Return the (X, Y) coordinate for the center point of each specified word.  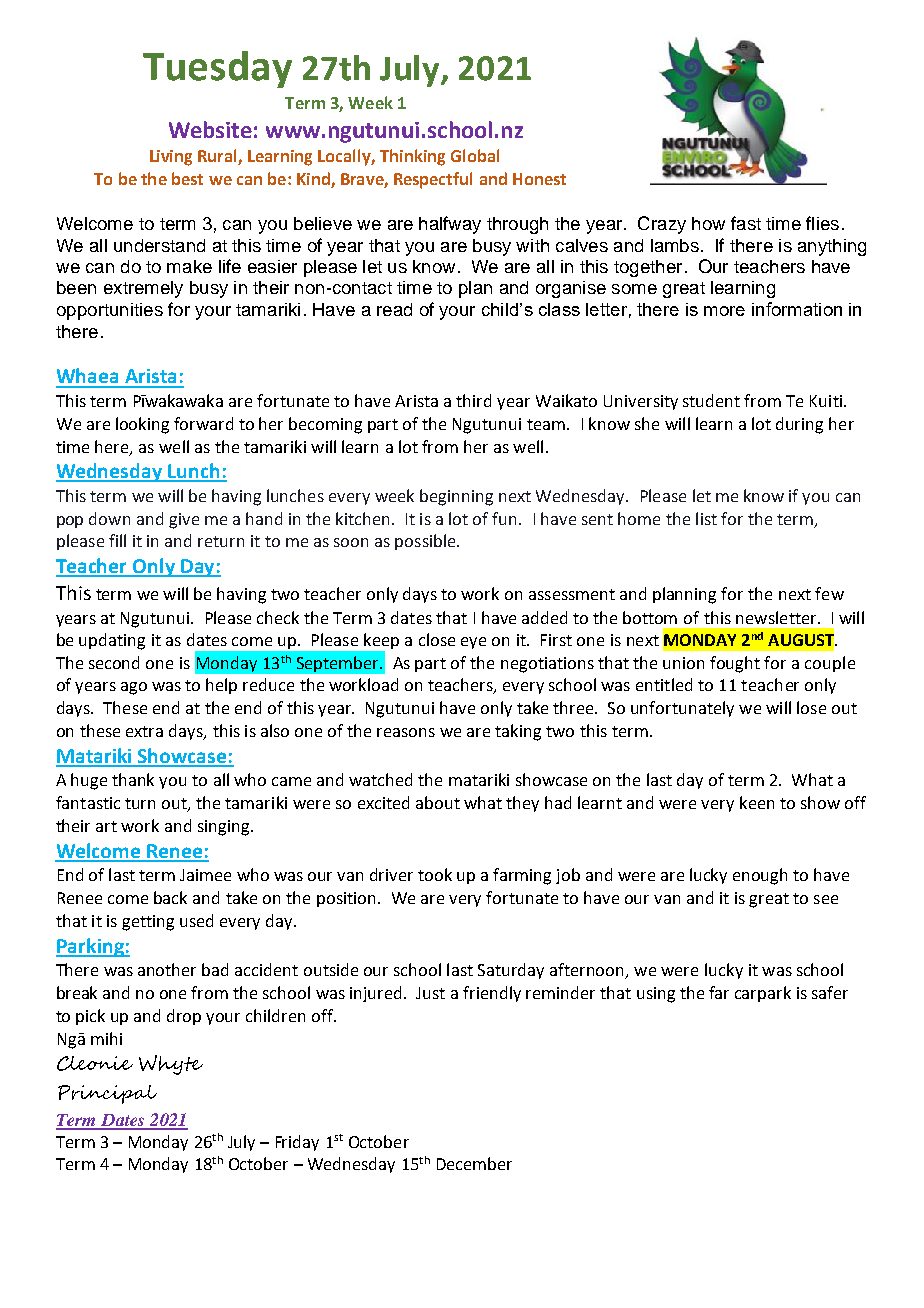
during (799, 425)
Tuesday (217, 69)
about (438, 802)
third (473, 400)
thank (133, 779)
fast (746, 223)
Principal (107, 1094)
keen (757, 802)
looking (142, 425)
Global (475, 155)
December (474, 1163)
